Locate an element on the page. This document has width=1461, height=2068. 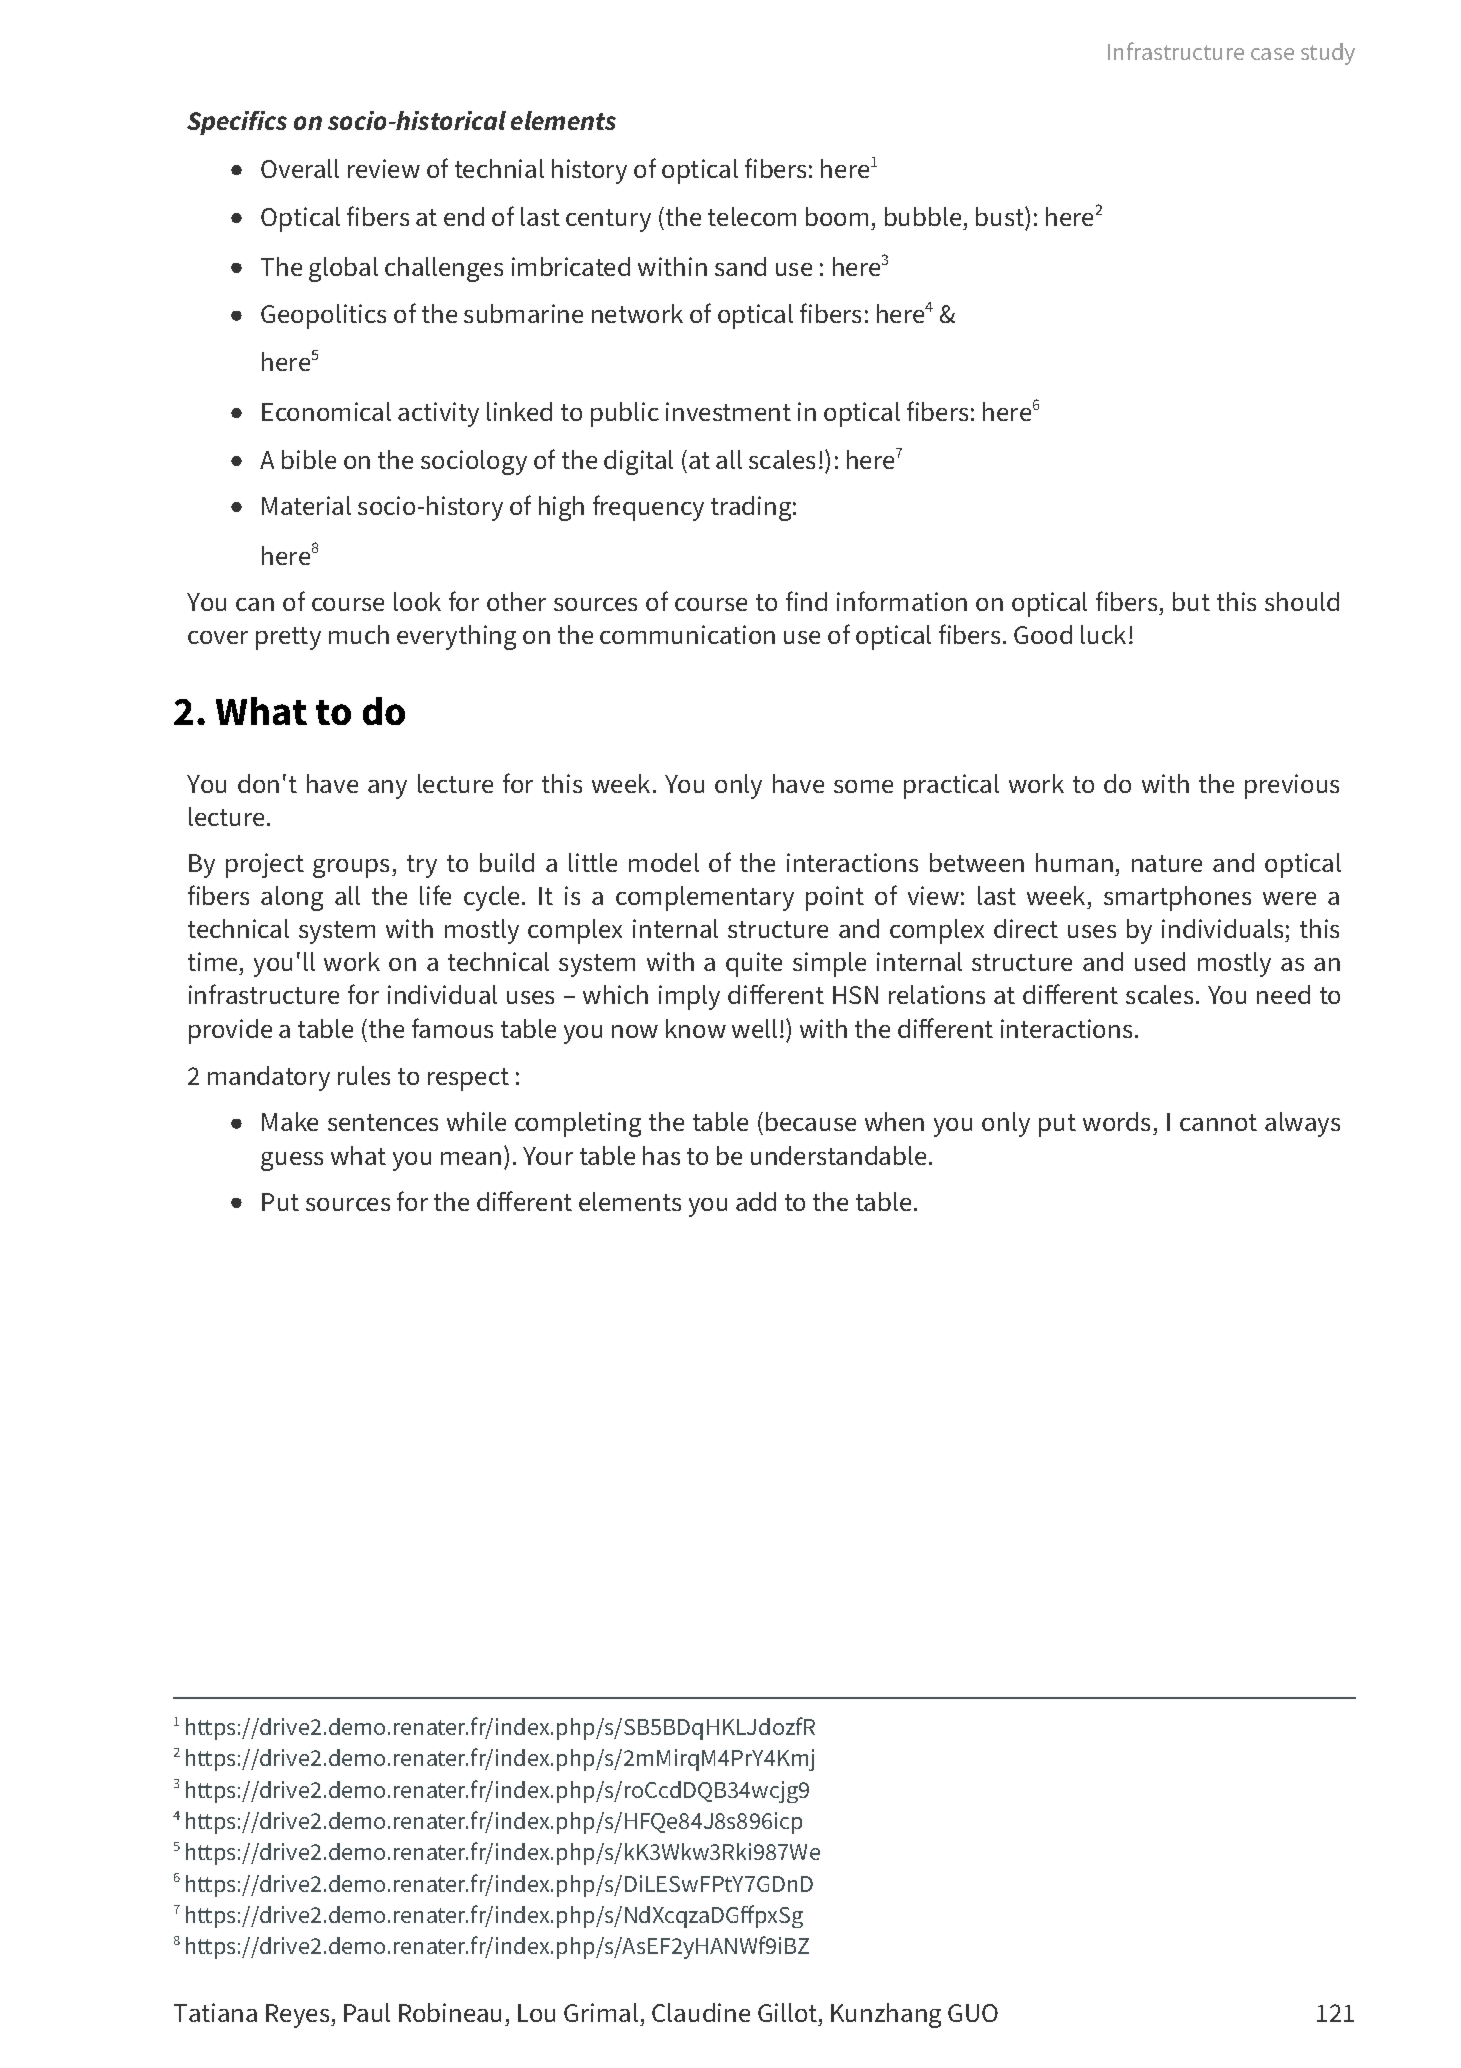
Overall is located at coordinates (300, 168).
